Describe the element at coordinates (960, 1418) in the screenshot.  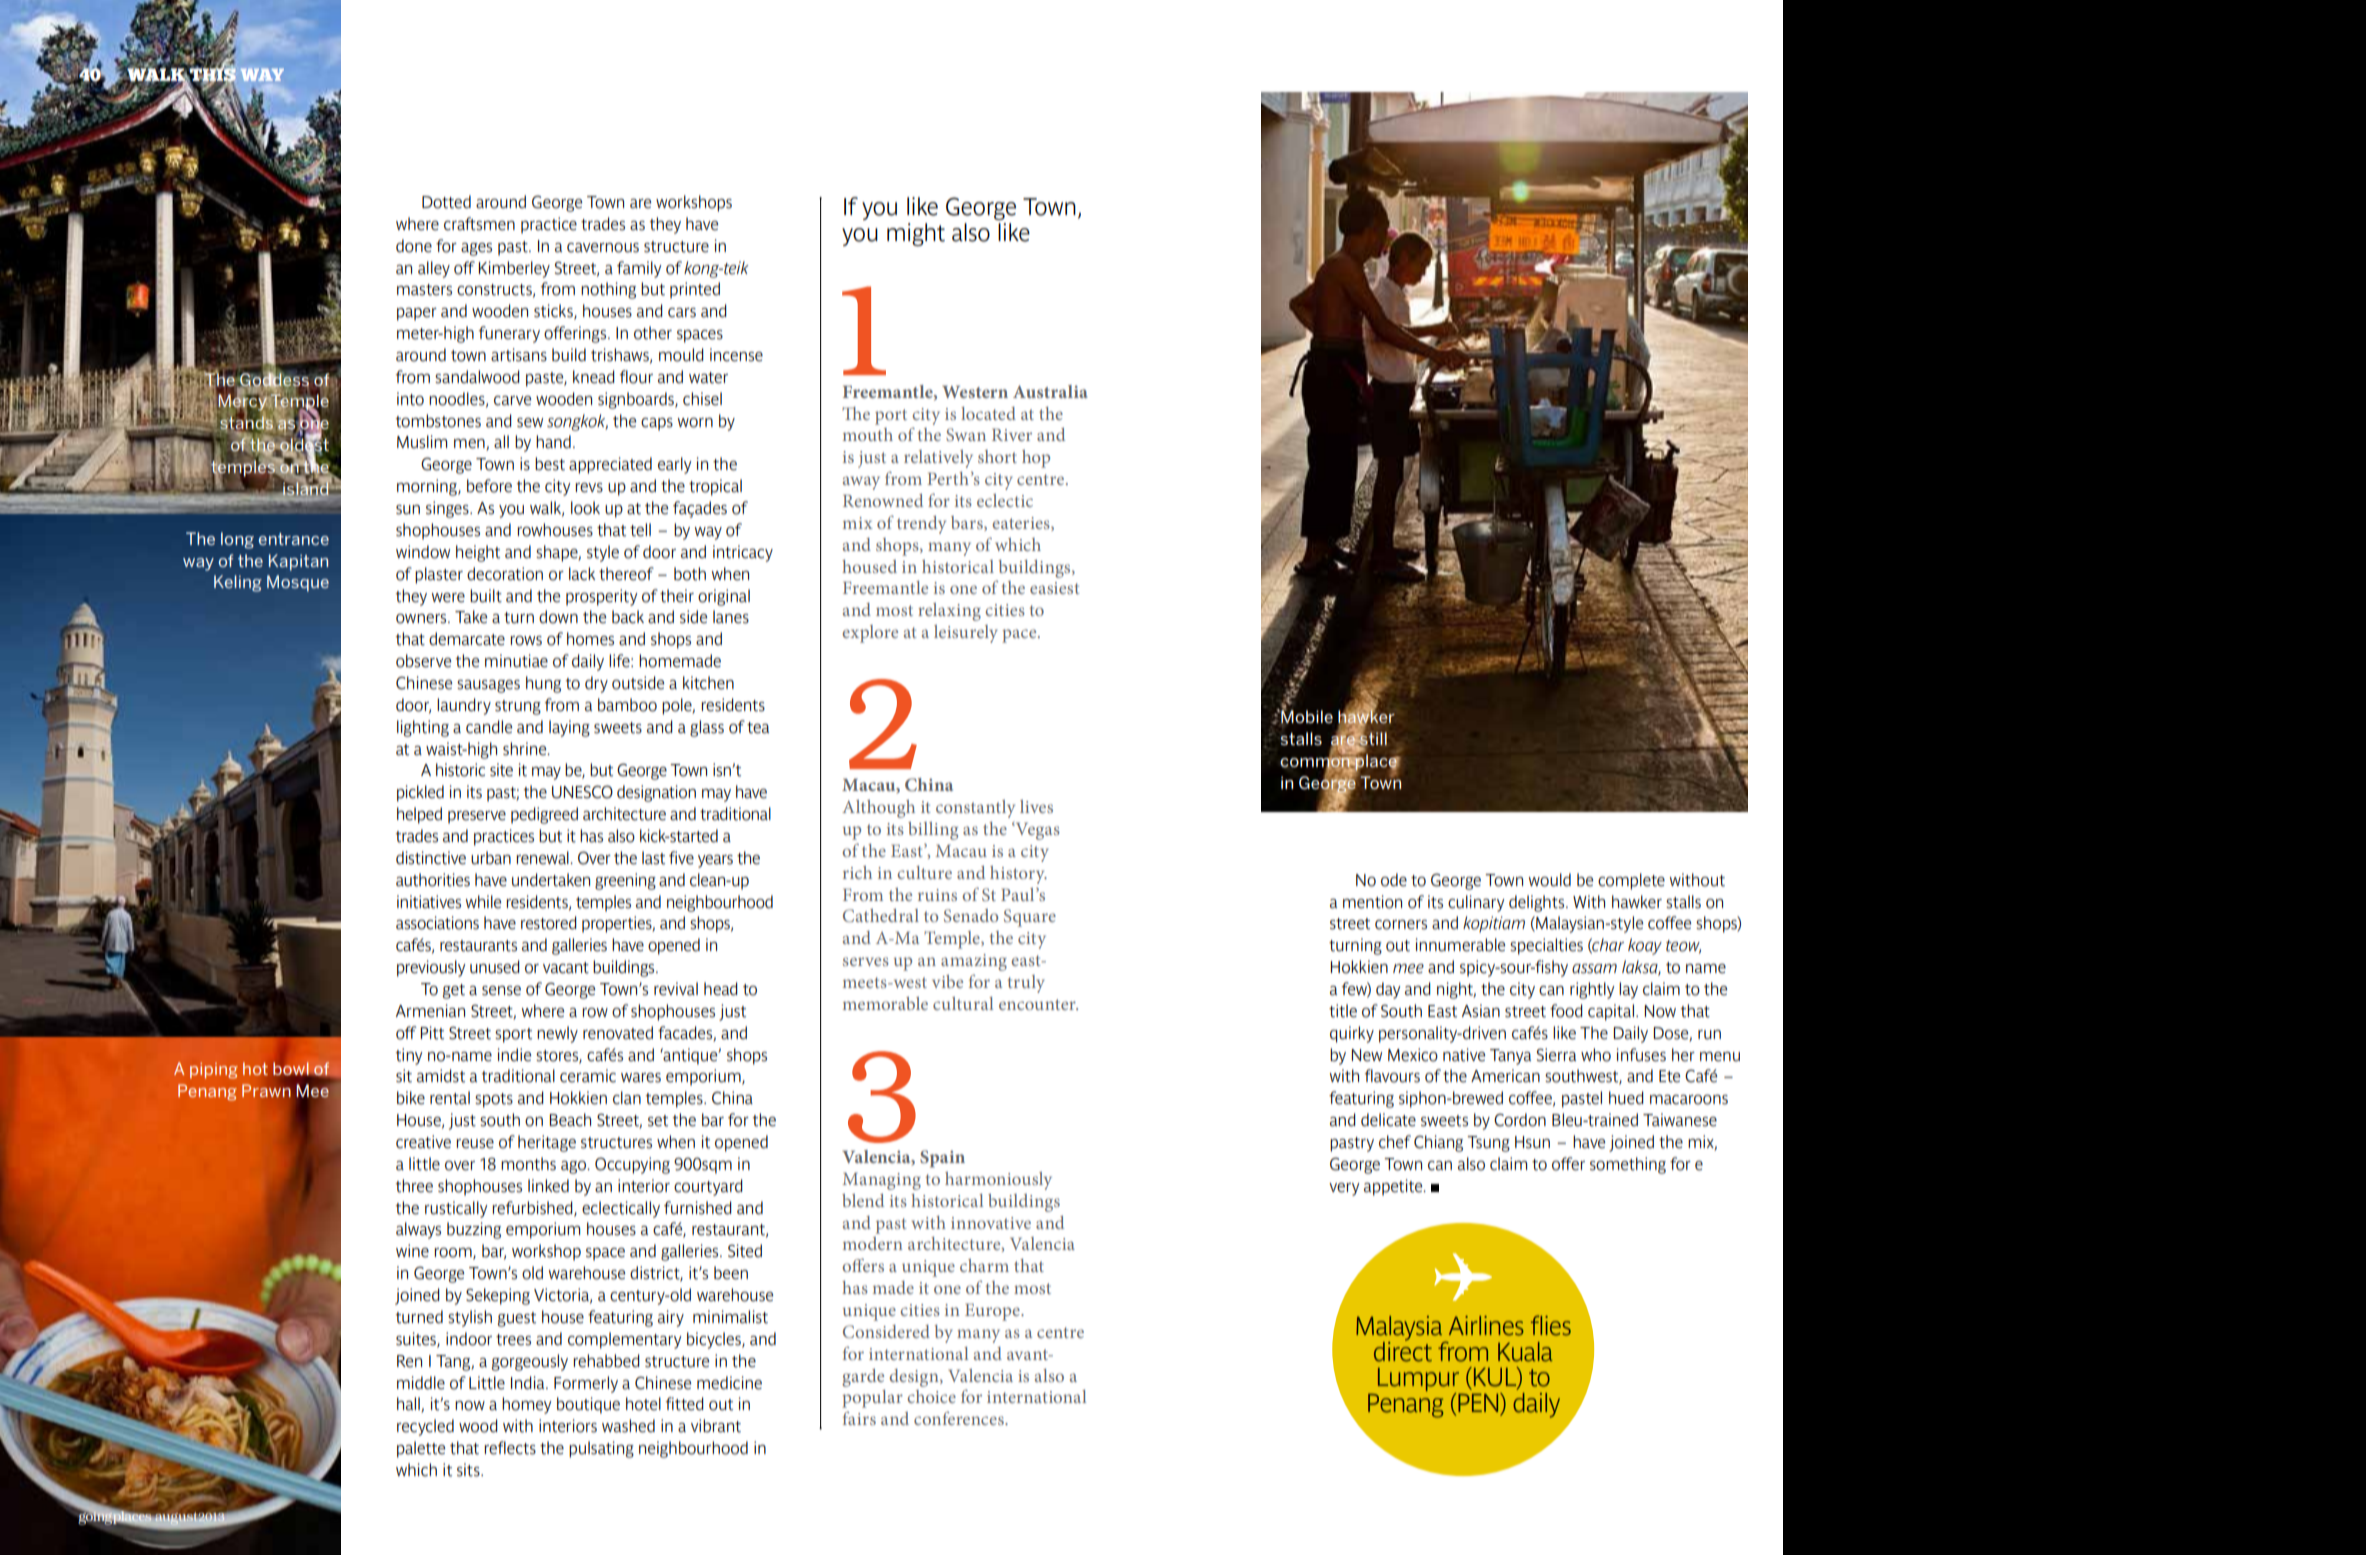
I see `conferences` at that location.
